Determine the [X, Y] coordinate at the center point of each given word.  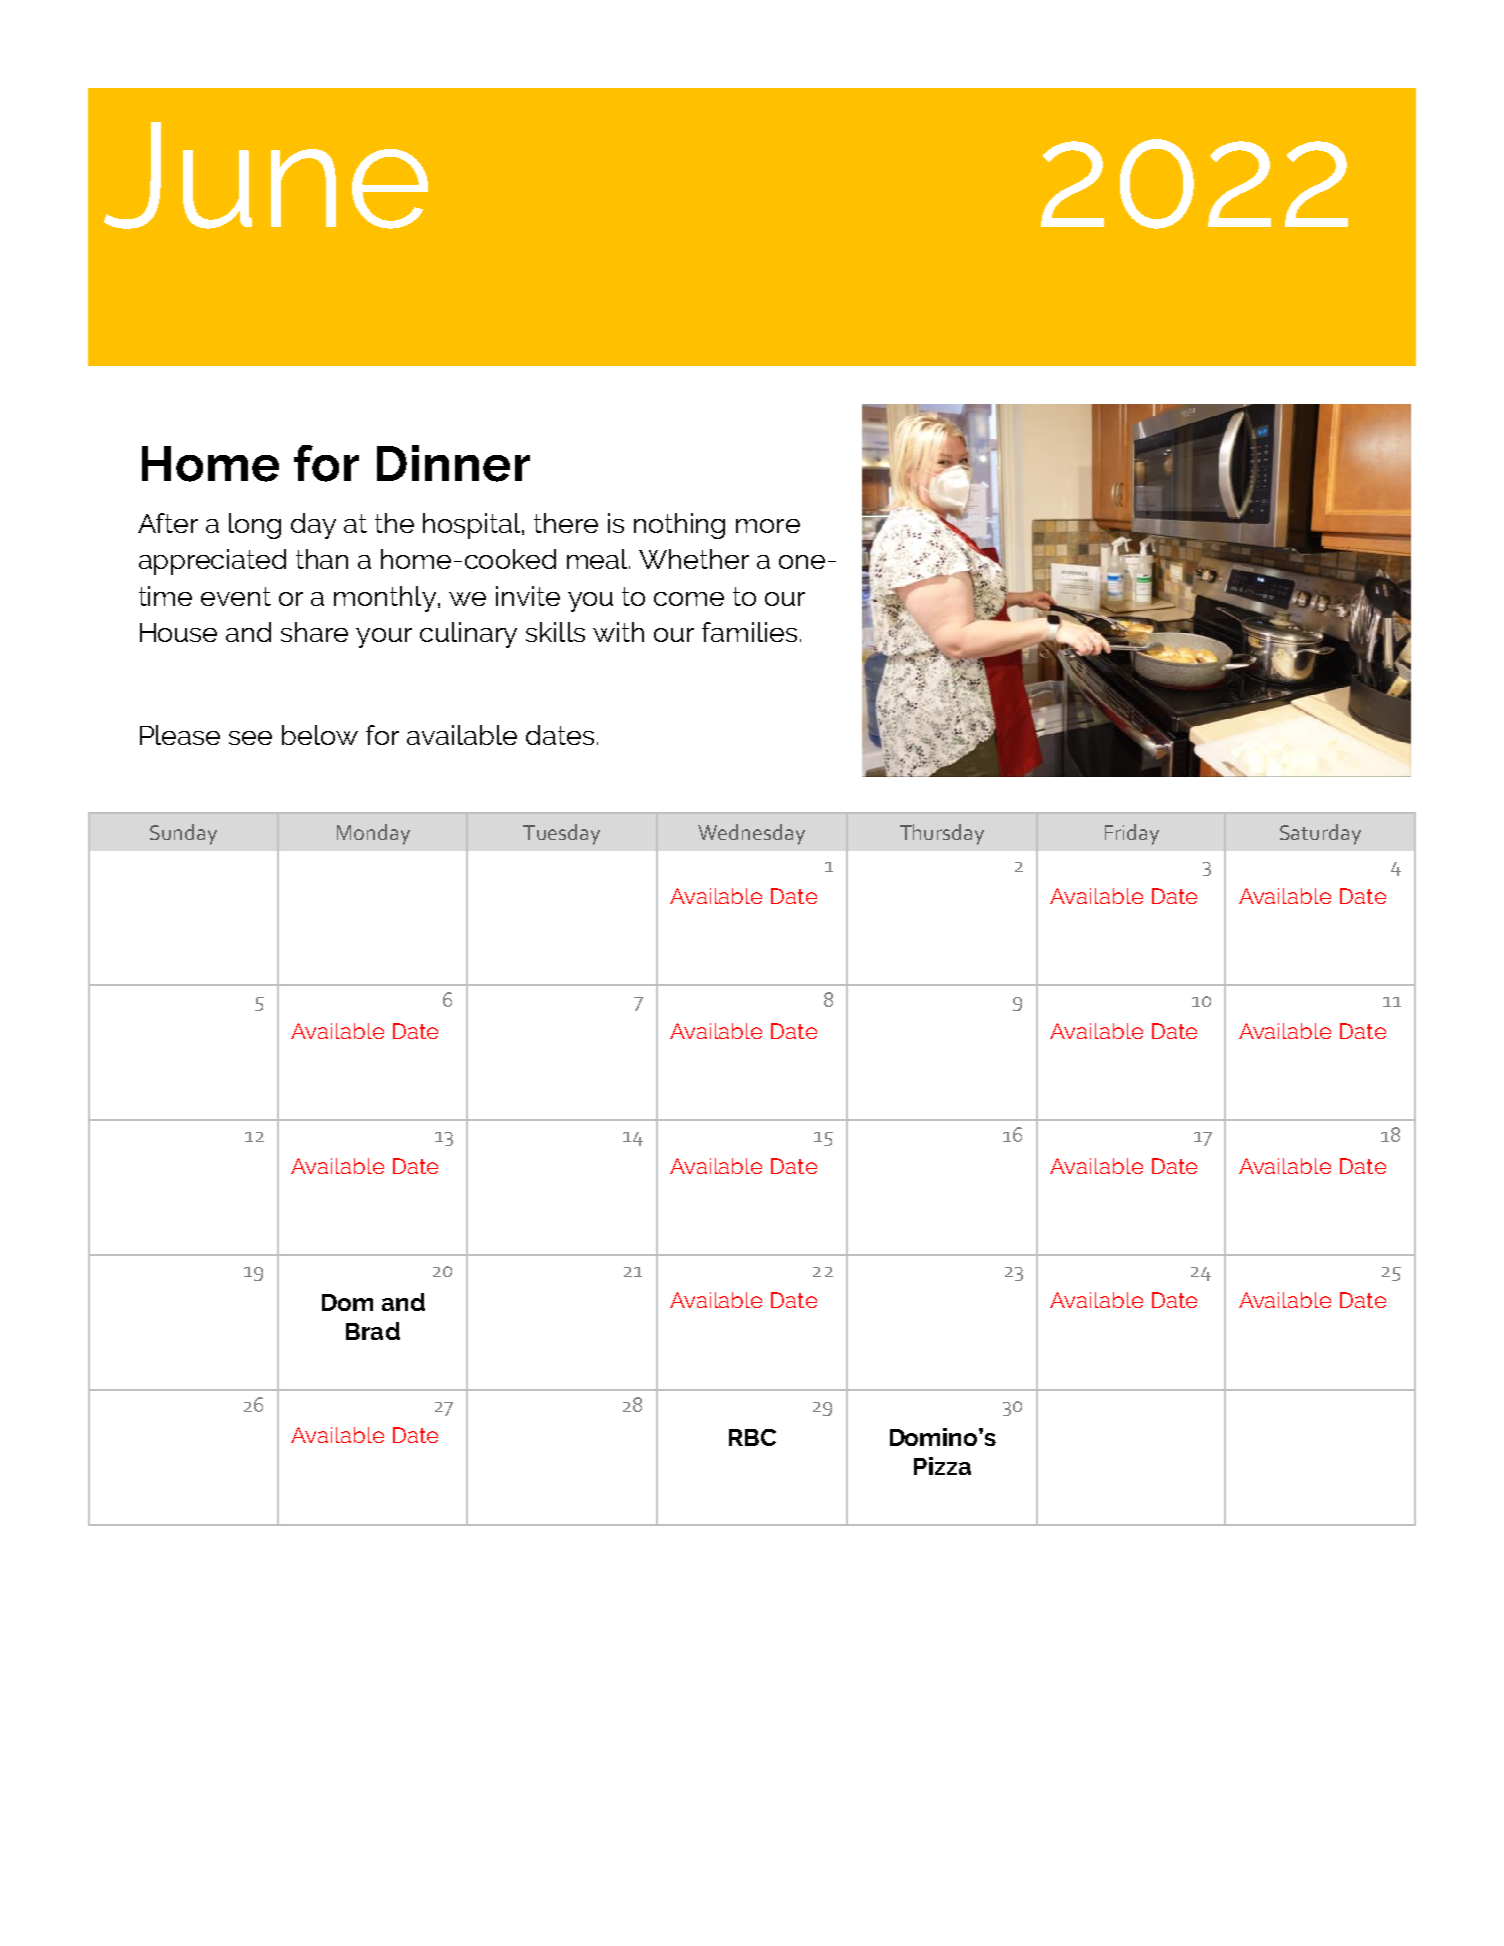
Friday [1132, 834]
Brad [373, 1331]
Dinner [453, 463]
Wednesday [751, 834]
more [768, 526]
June [266, 175]
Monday [373, 834]
